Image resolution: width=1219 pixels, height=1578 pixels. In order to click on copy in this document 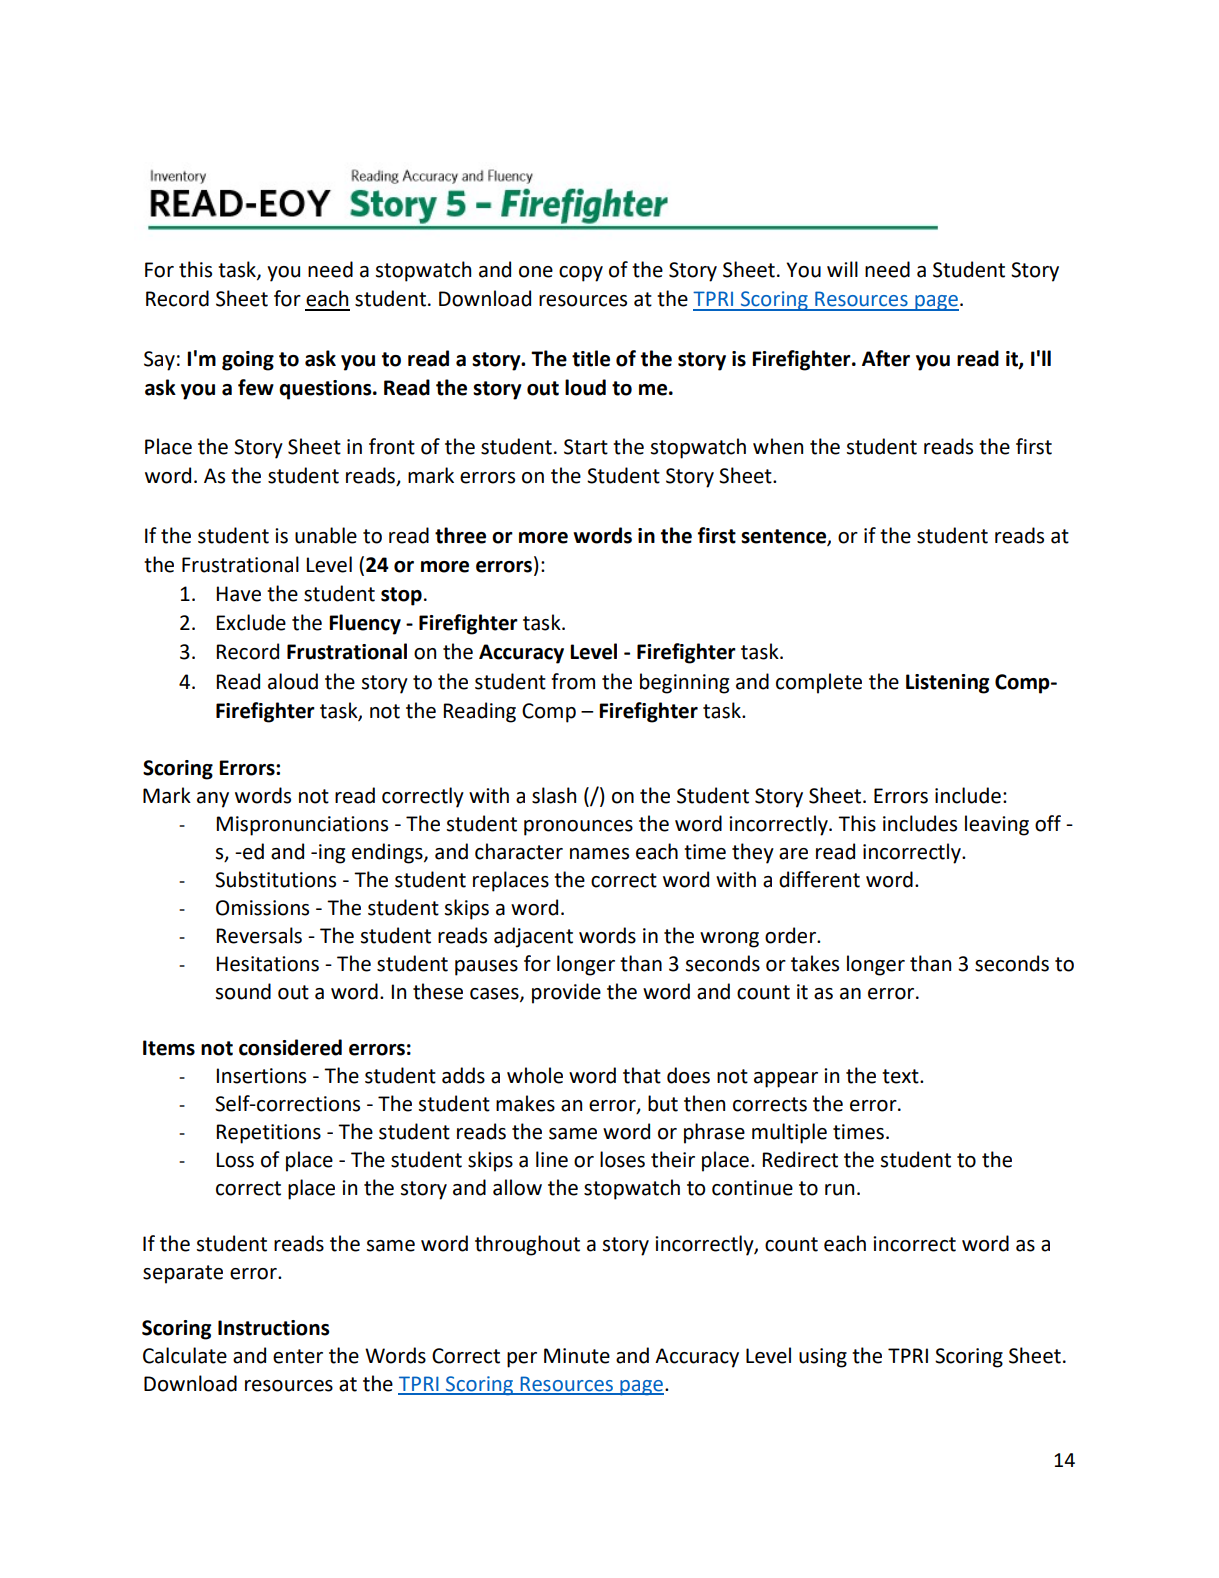, I will do `click(581, 274)`.
